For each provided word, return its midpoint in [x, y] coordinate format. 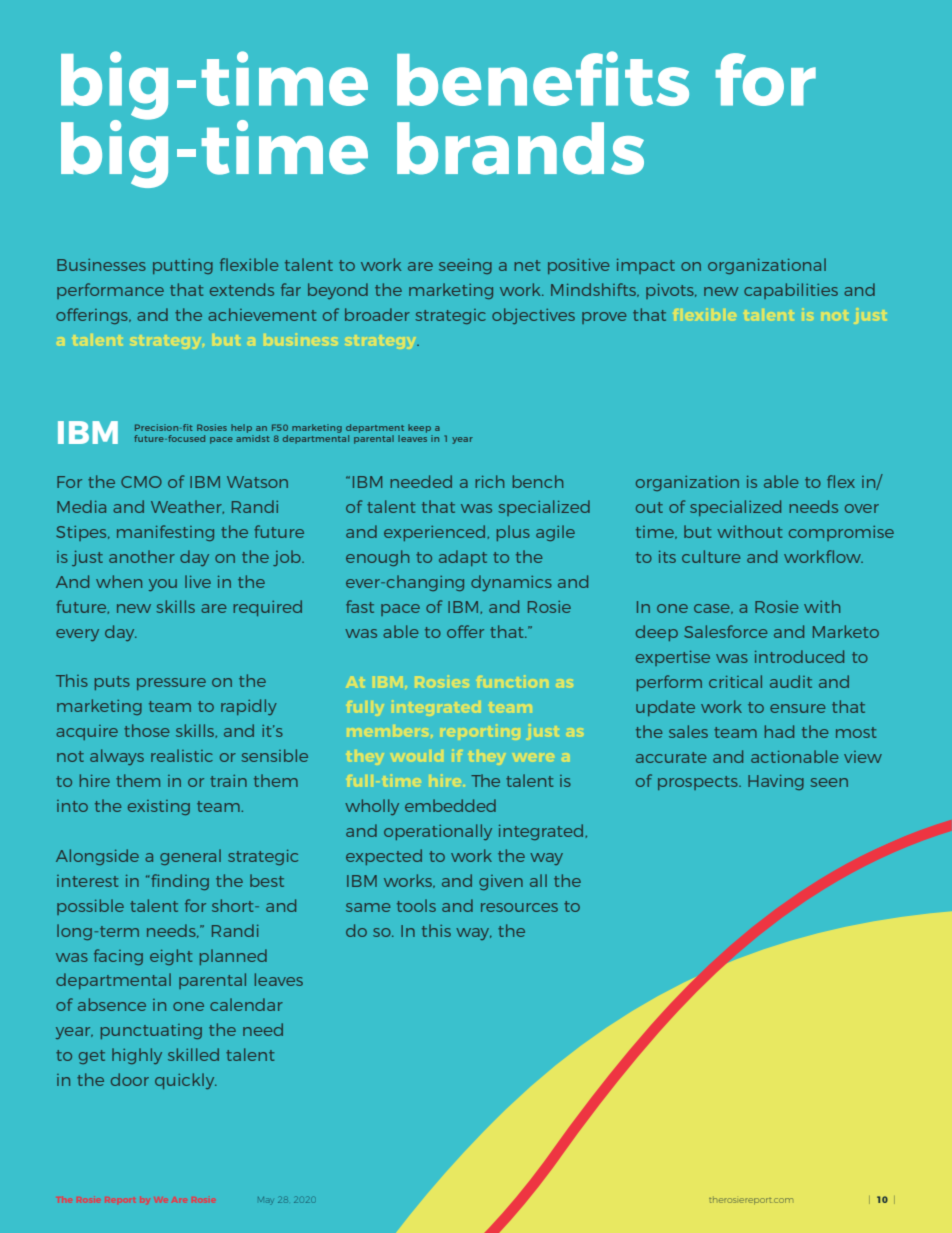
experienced [434, 533]
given [501, 882]
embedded [450, 805]
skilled [193, 1054]
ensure [798, 708]
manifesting [165, 533]
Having [776, 782]
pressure [171, 684]
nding [185, 882]
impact [646, 266]
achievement [262, 314]
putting [183, 266]
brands [520, 148]
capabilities [791, 291]
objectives [533, 316]
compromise [841, 533]
